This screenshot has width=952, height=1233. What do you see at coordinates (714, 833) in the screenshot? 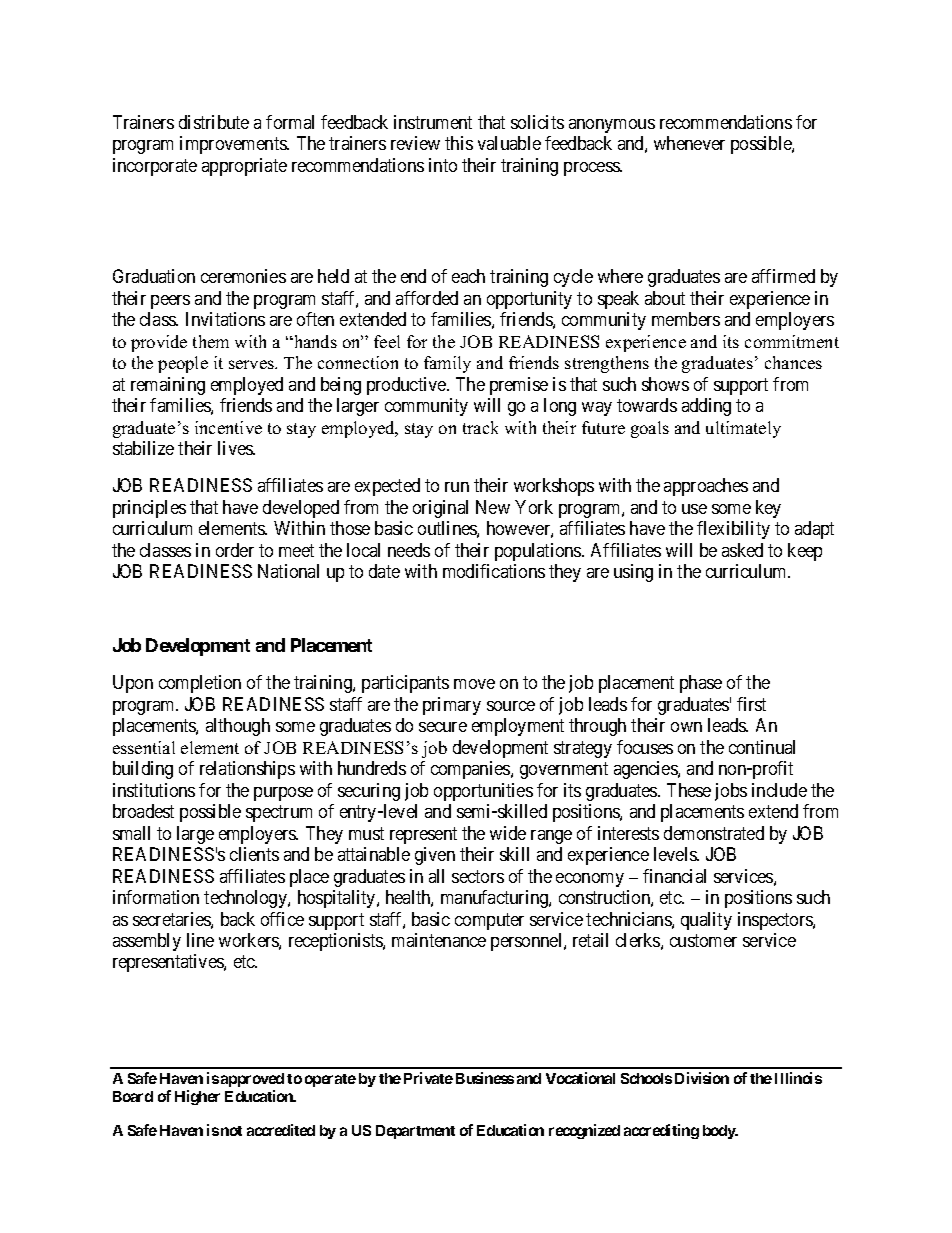
I see `demonstrated` at bounding box center [714, 833].
